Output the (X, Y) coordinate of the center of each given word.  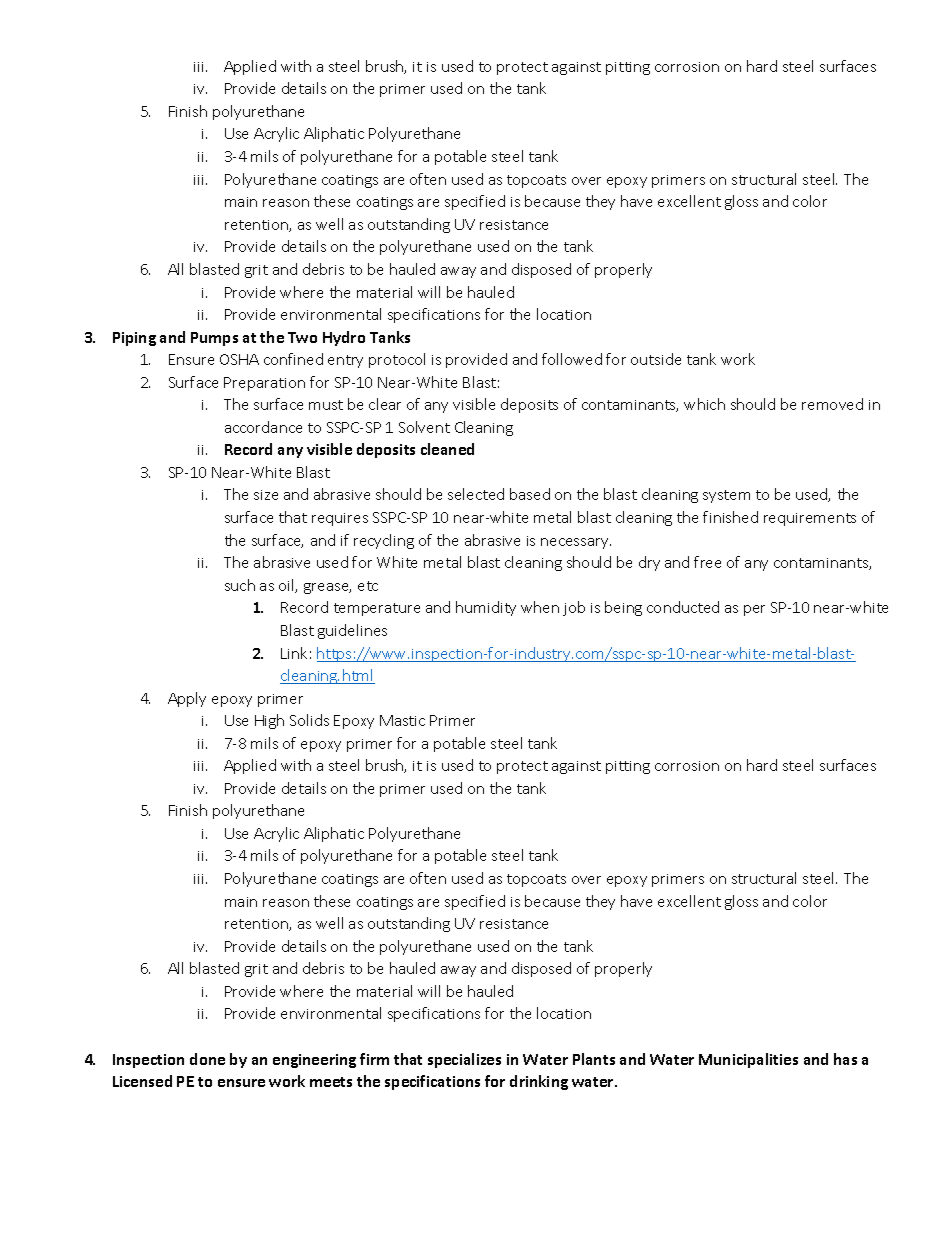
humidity (486, 608)
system (726, 496)
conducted (683, 607)
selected (476, 494)
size (266, 495)
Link (294, 653)
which (704, 404)
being (623, 608)
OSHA (239, 359)
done (207, 1059)
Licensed (142, 1081)
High (269, 721)
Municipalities (748, 1060)
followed (572, 359)
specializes (464, 1060)
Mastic (402, 720)
